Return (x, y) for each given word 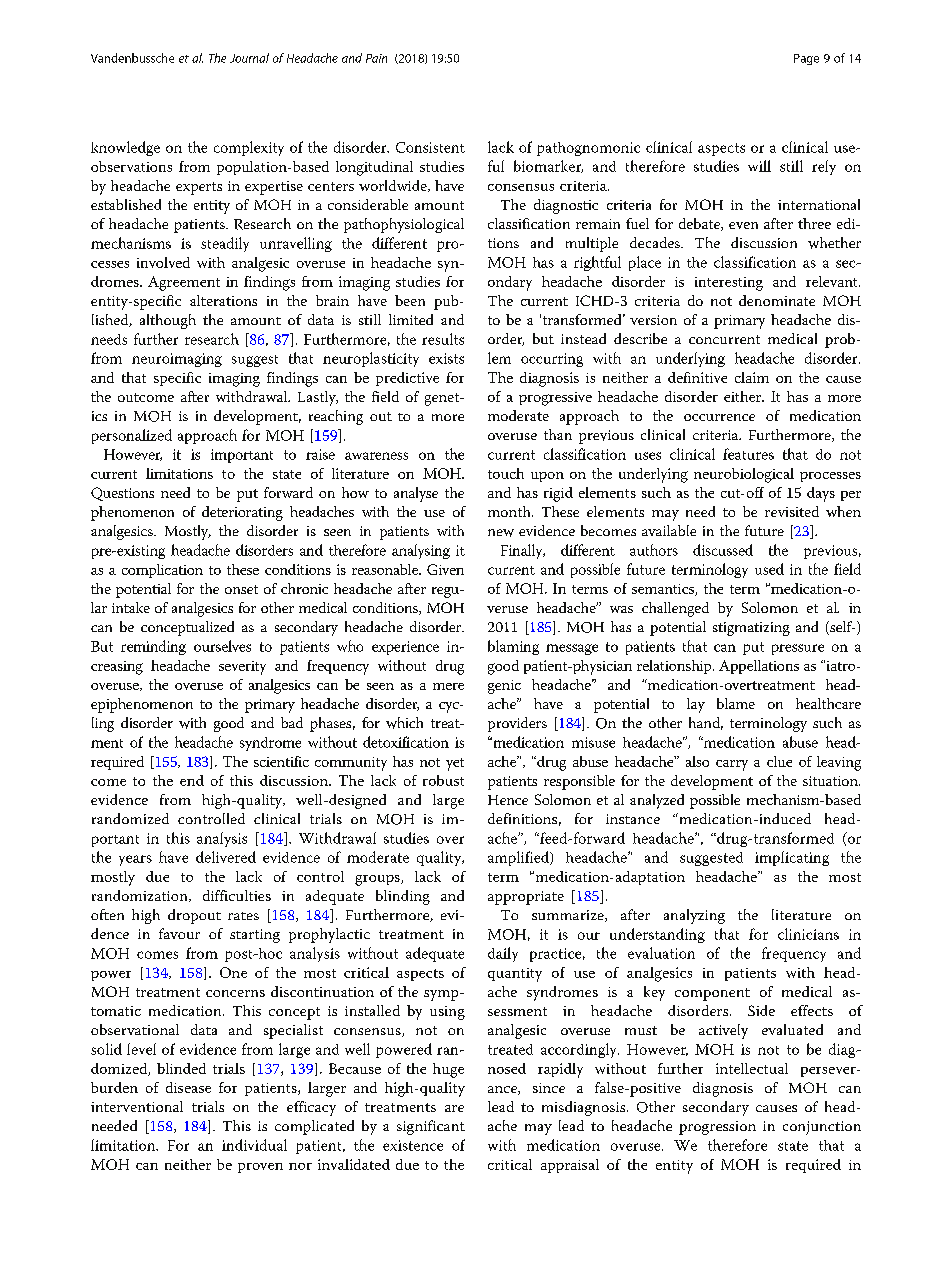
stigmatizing (751, 629)
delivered (226, 857)
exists (446, 358)
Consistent (430, 147)
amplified (520, 858)
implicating (792, 858)
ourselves (222, 646)
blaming (513, 647)
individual (254, 1145)
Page (806, 59)
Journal (249, 58)
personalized (132, 436)
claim (752, 377)
